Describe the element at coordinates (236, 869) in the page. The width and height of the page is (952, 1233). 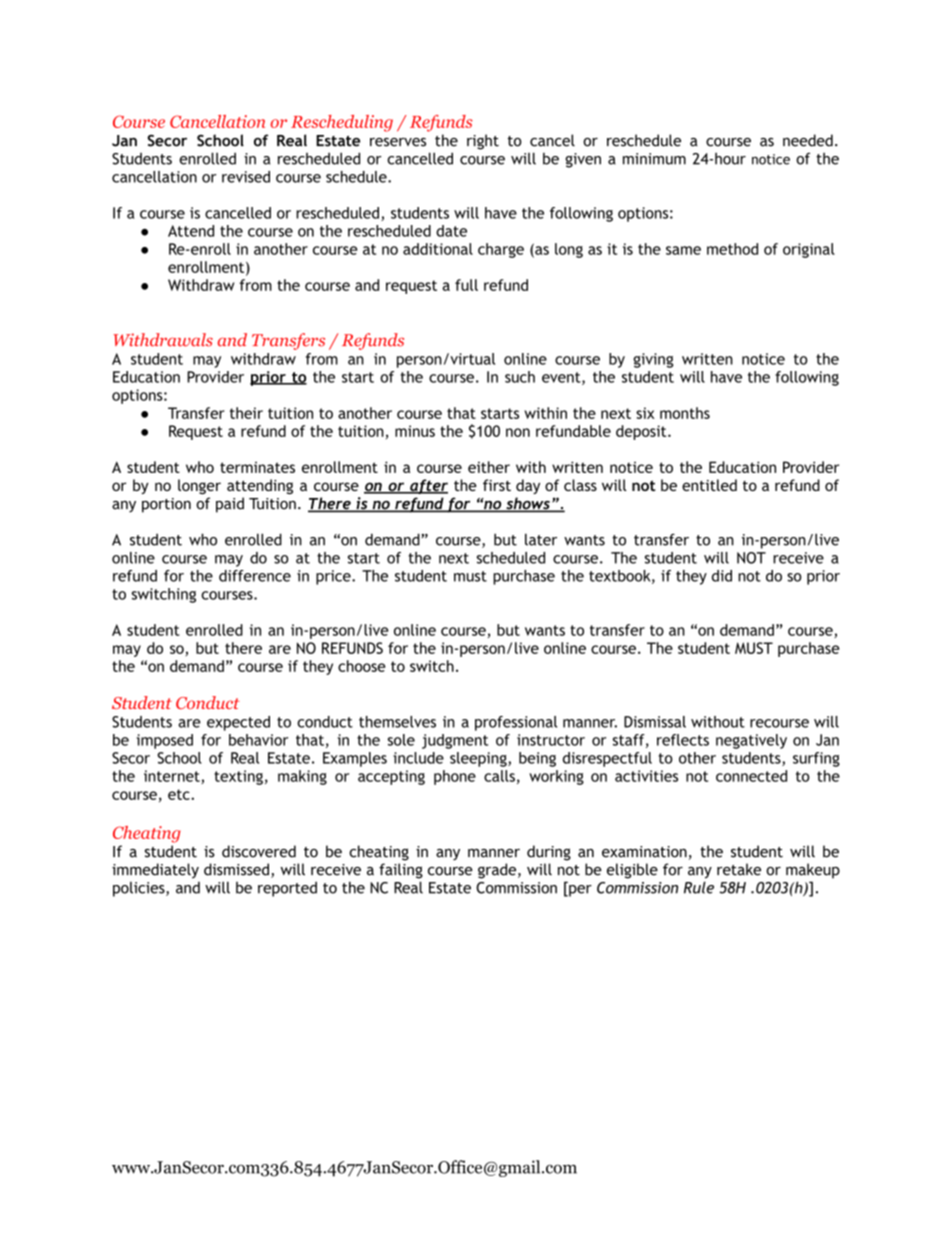
I see `dismissed` at that location.
